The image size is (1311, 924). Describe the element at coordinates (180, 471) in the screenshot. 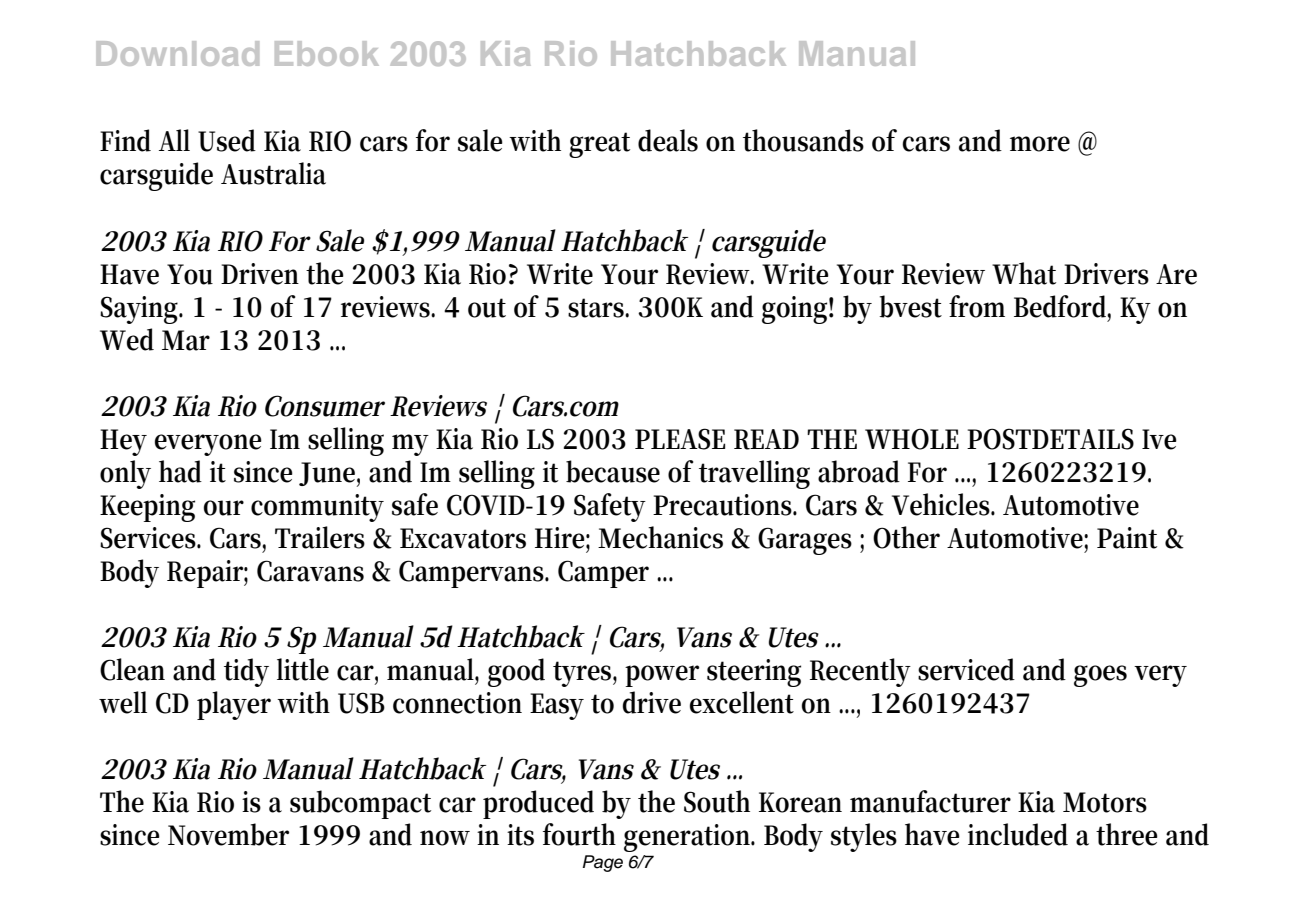

I see `had` at that location.
